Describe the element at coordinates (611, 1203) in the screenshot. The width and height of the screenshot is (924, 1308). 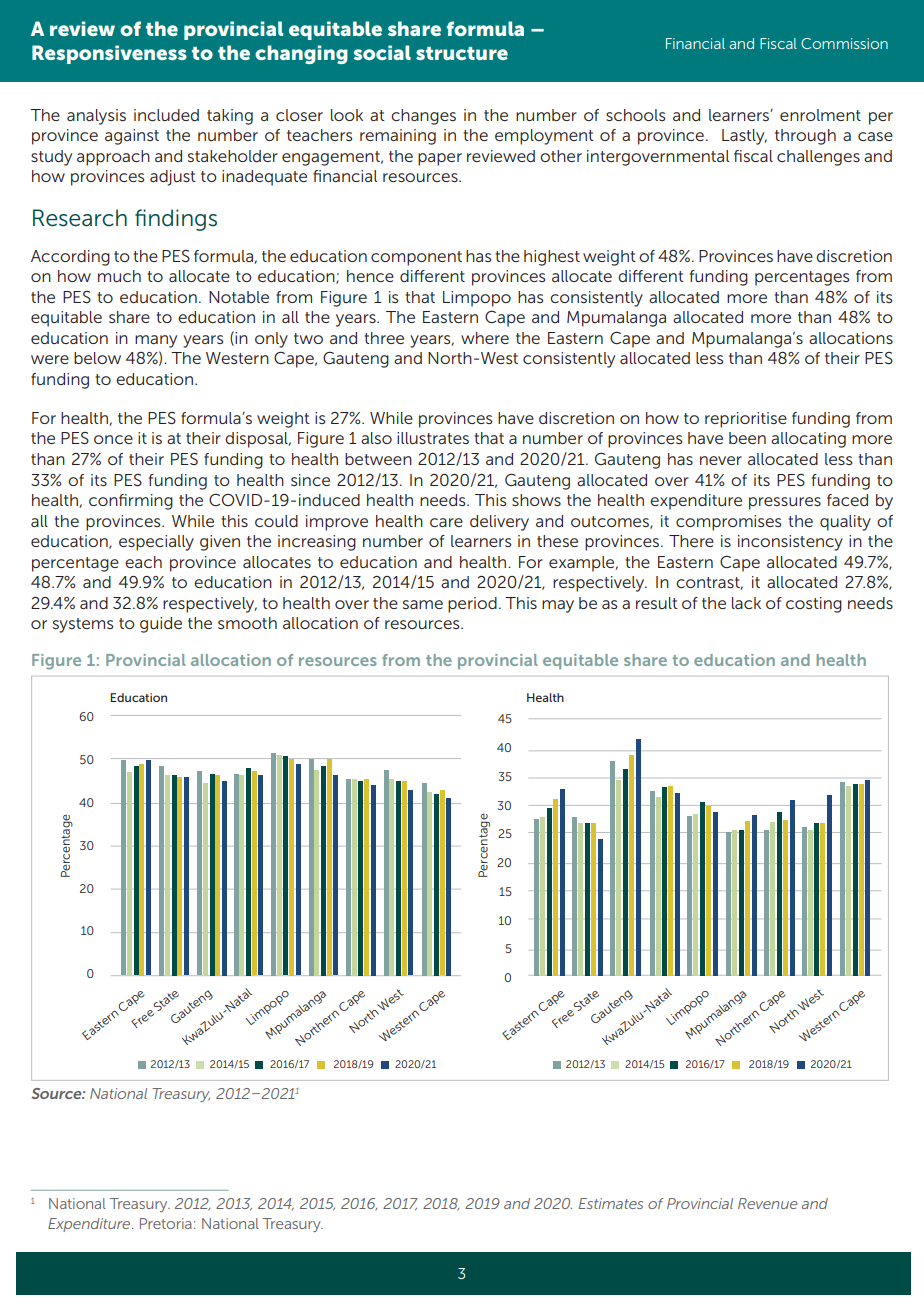
I see `Estimates` at that location.
